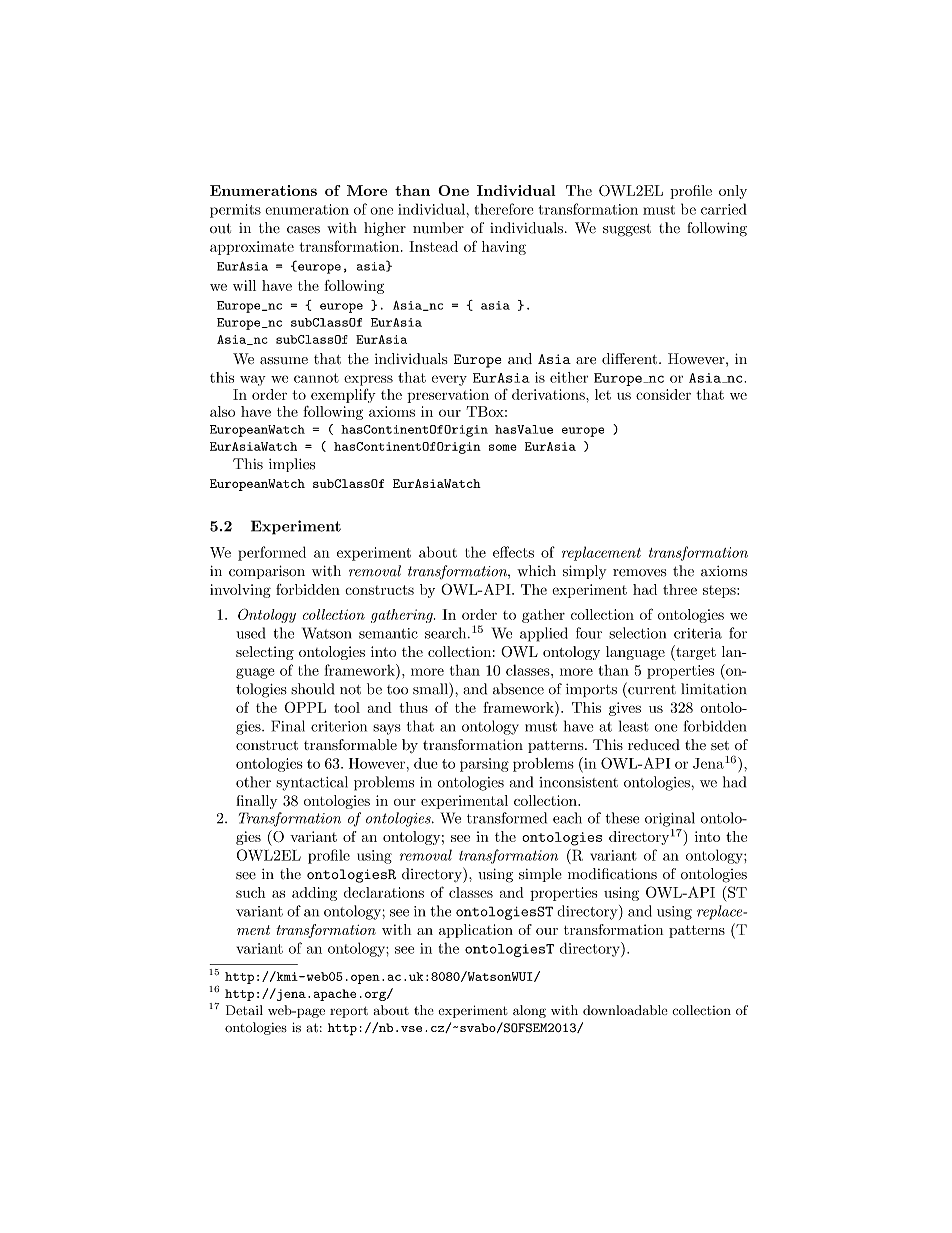 The width and height of the image is (952, 1233). I want to click on along, so click(529, 1011).
